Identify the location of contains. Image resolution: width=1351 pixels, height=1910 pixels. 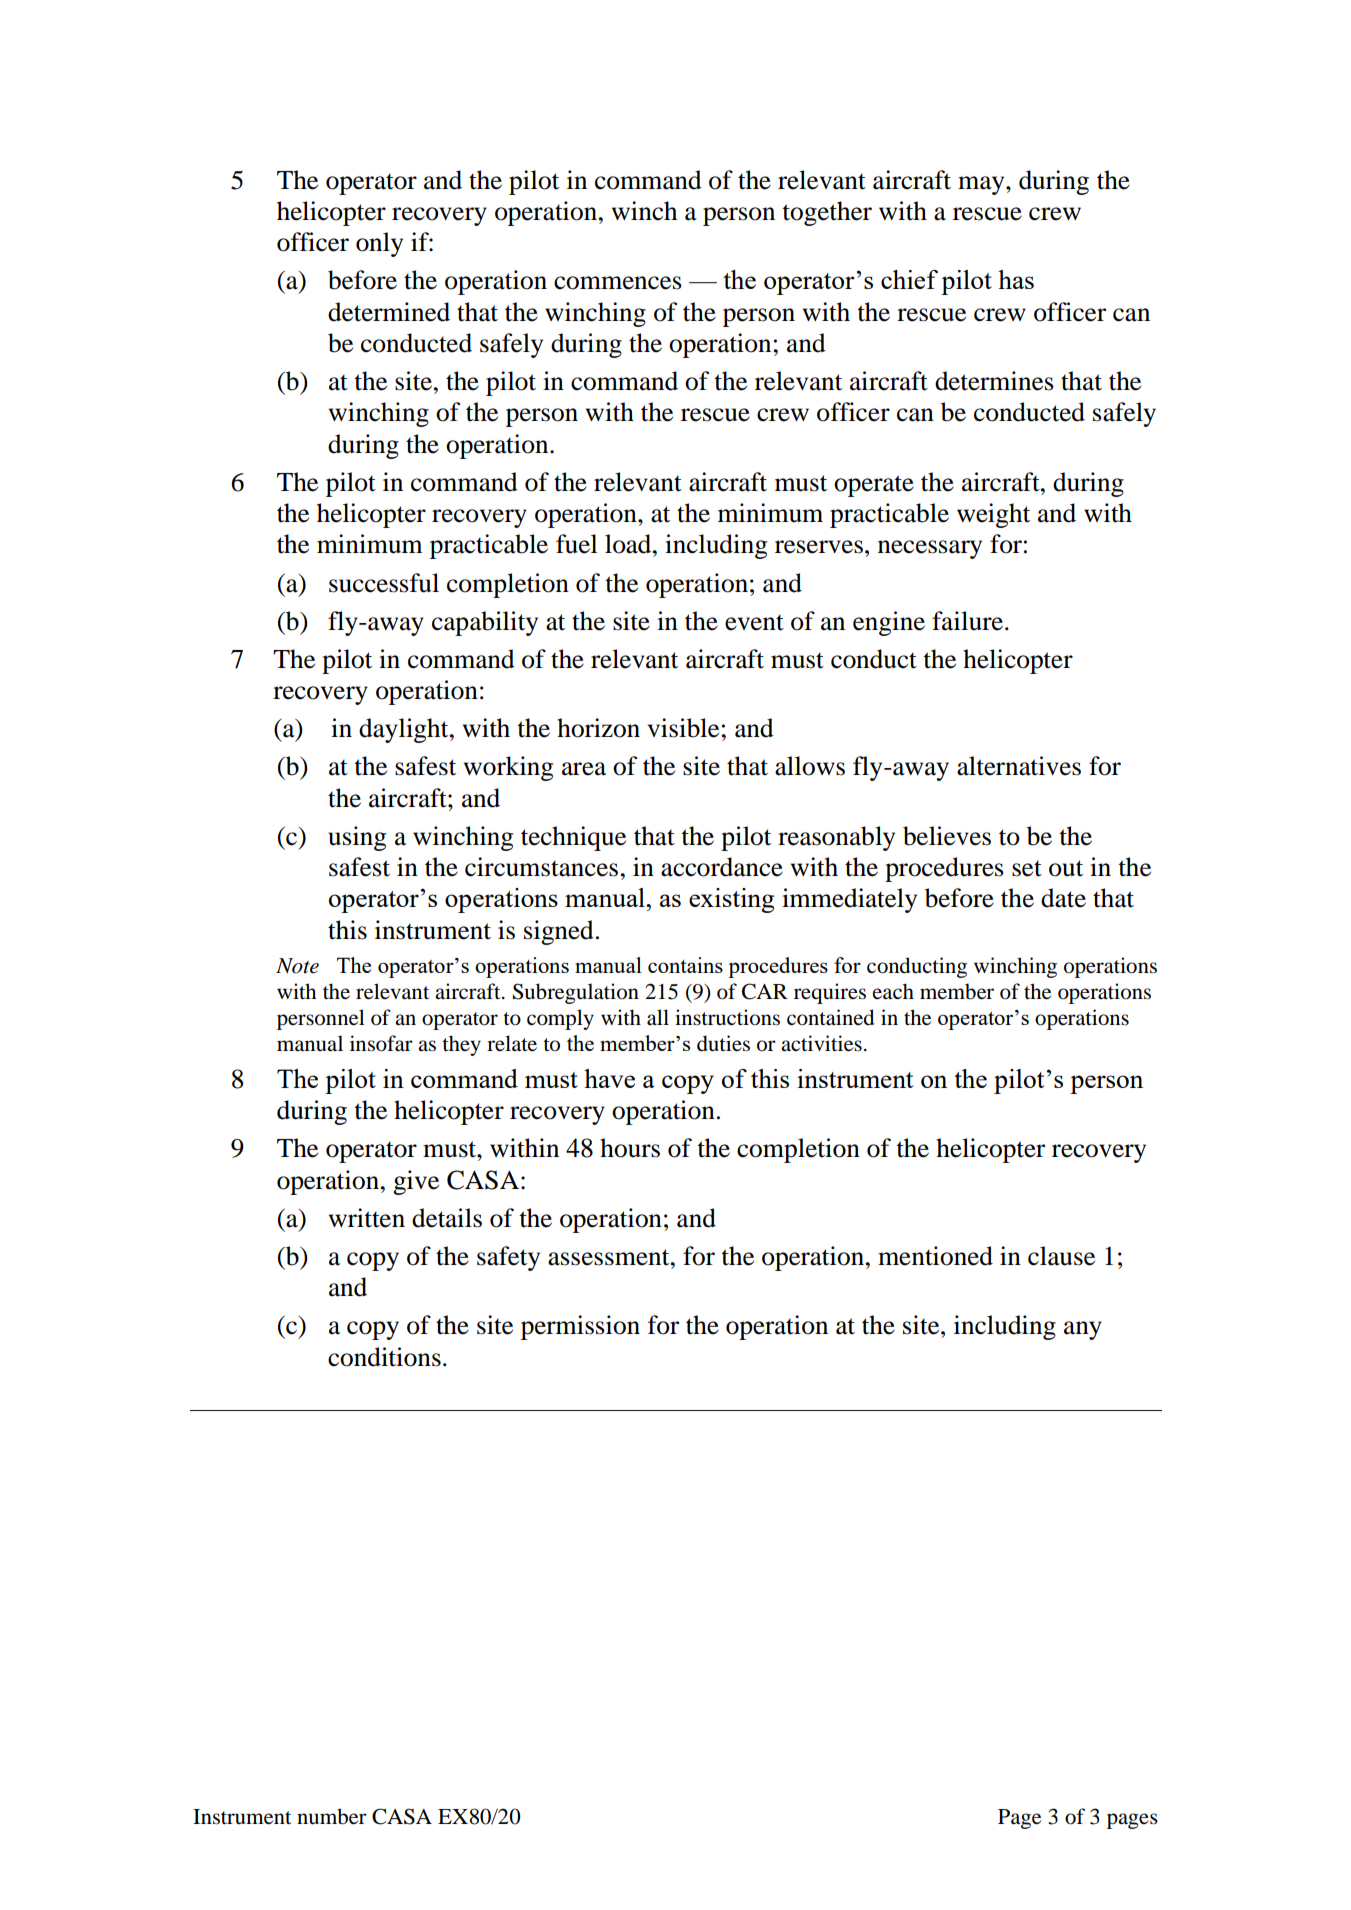
(685, 965).
